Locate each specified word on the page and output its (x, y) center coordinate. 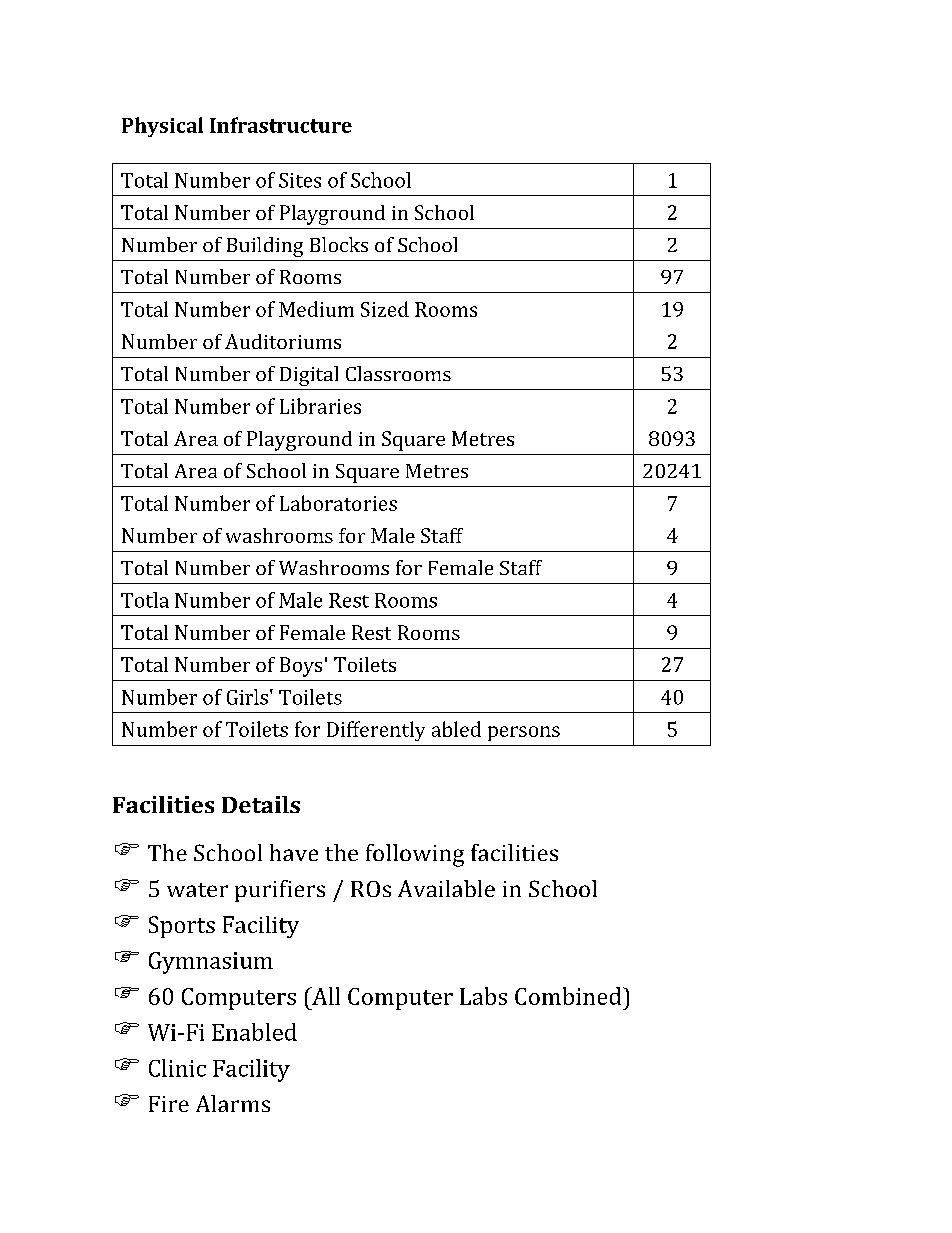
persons (524, 733)
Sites (300, 180)
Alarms (233, 1103)
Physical (162, 127)
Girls (247, 697)
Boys (301, 667)
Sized (385, 309)
